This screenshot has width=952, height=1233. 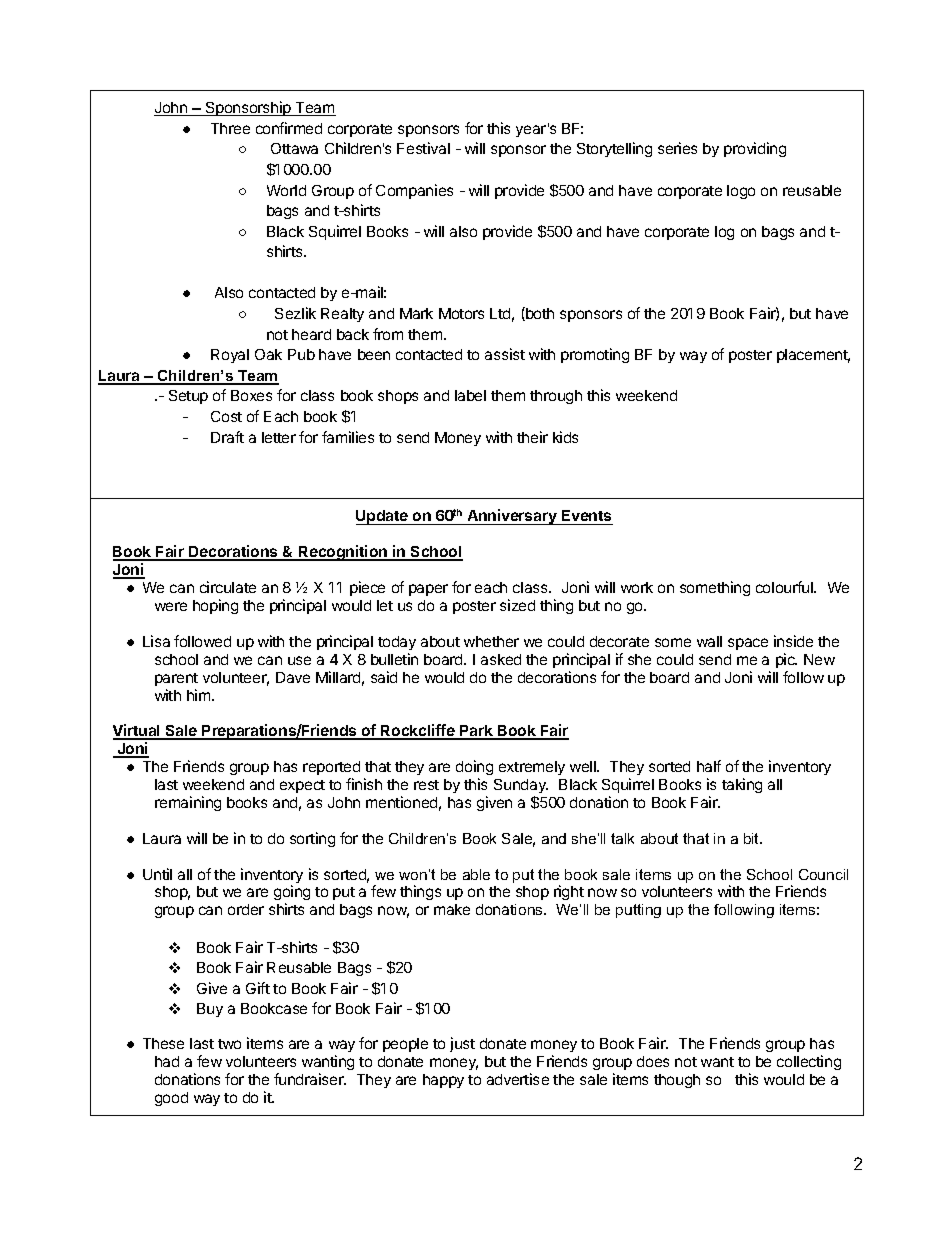 What do you see at coordinates (229, 1044) in the screenshot?
I see `two` at bounding box center [229, 1044].
